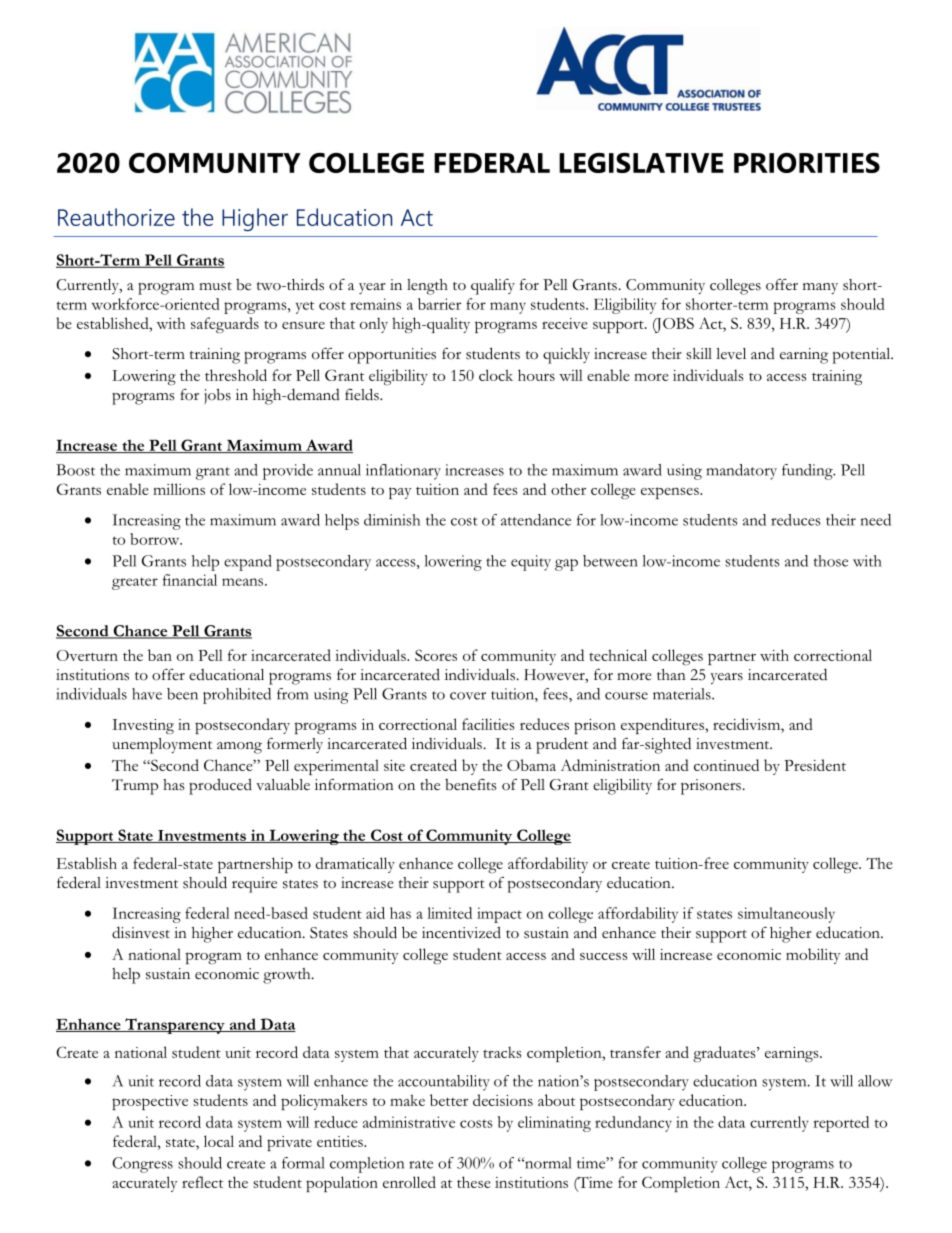 This screenshot has height=1233, width=952. What do you see at coordinates (215, 286) in the screenshot?
I see `must` at bounding box center [215, 286].
